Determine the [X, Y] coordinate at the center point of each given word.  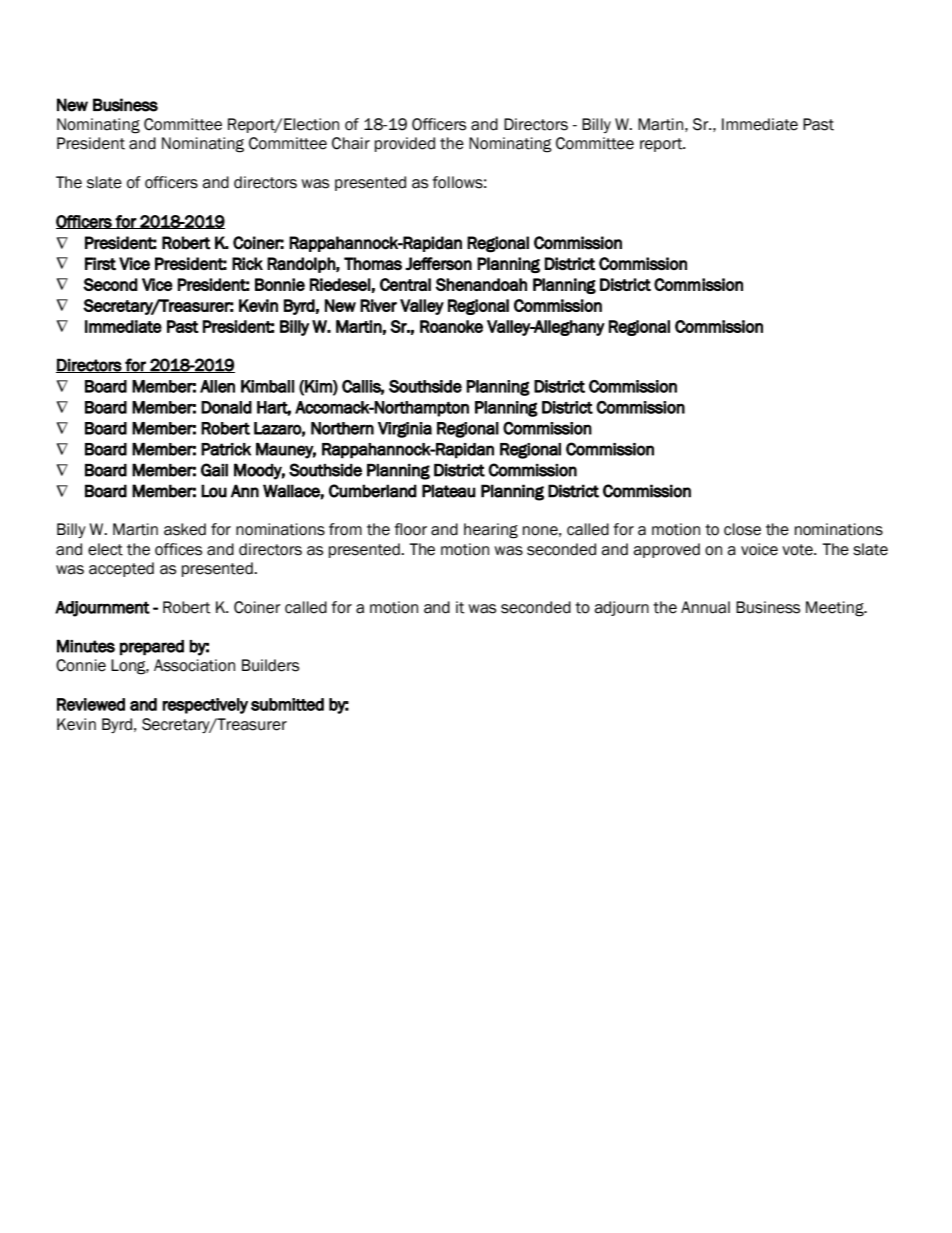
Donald [226, 407]
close [742, 529]
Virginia [405, 430]
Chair [351, 143]
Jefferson [438, 263]
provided [405, 144]
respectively [205, 706]
